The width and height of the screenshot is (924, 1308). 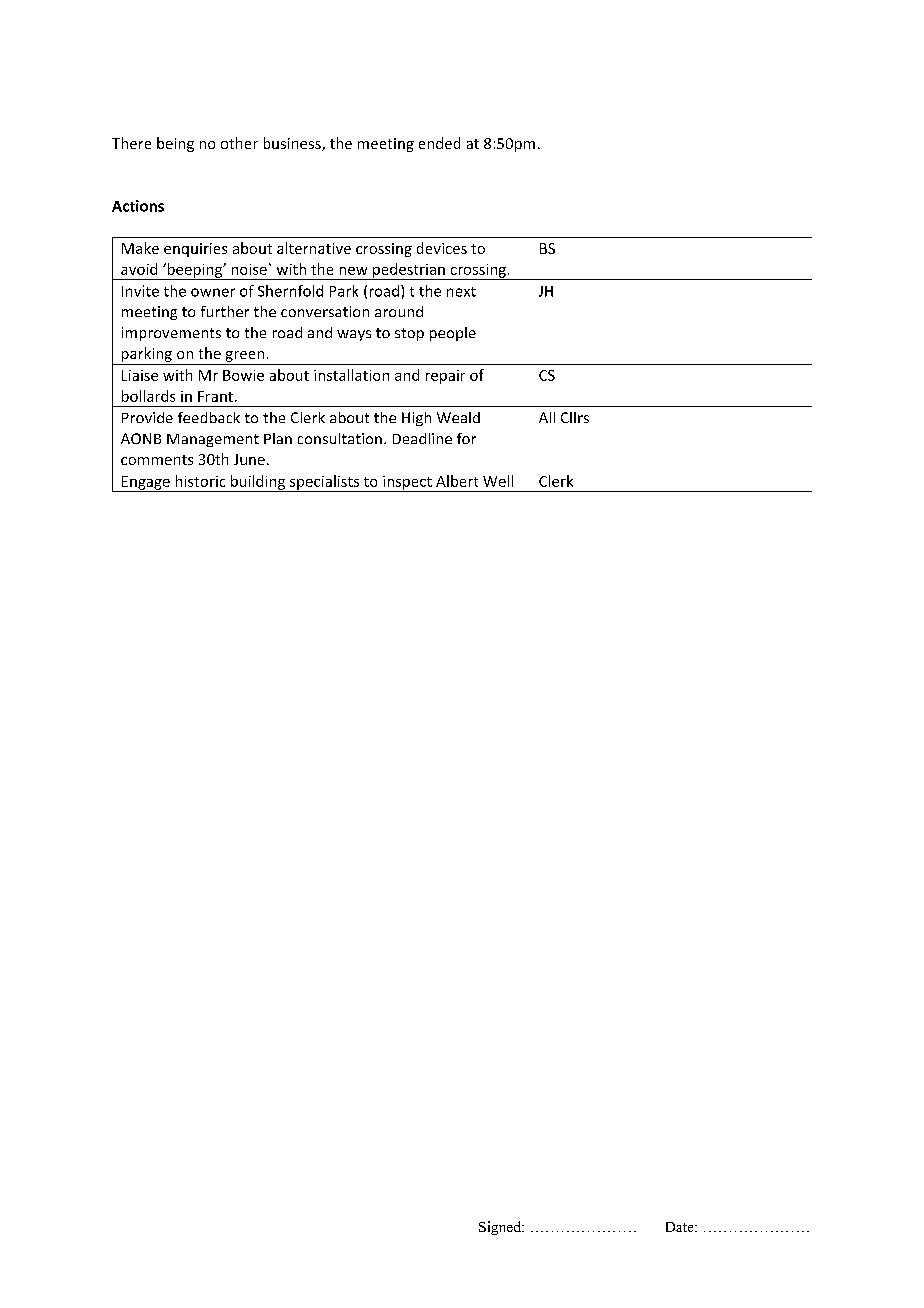 What do you see at coordinates (501, 1228) in the screenshot?
I see `Signed` at bounding box center [501, 1228].
